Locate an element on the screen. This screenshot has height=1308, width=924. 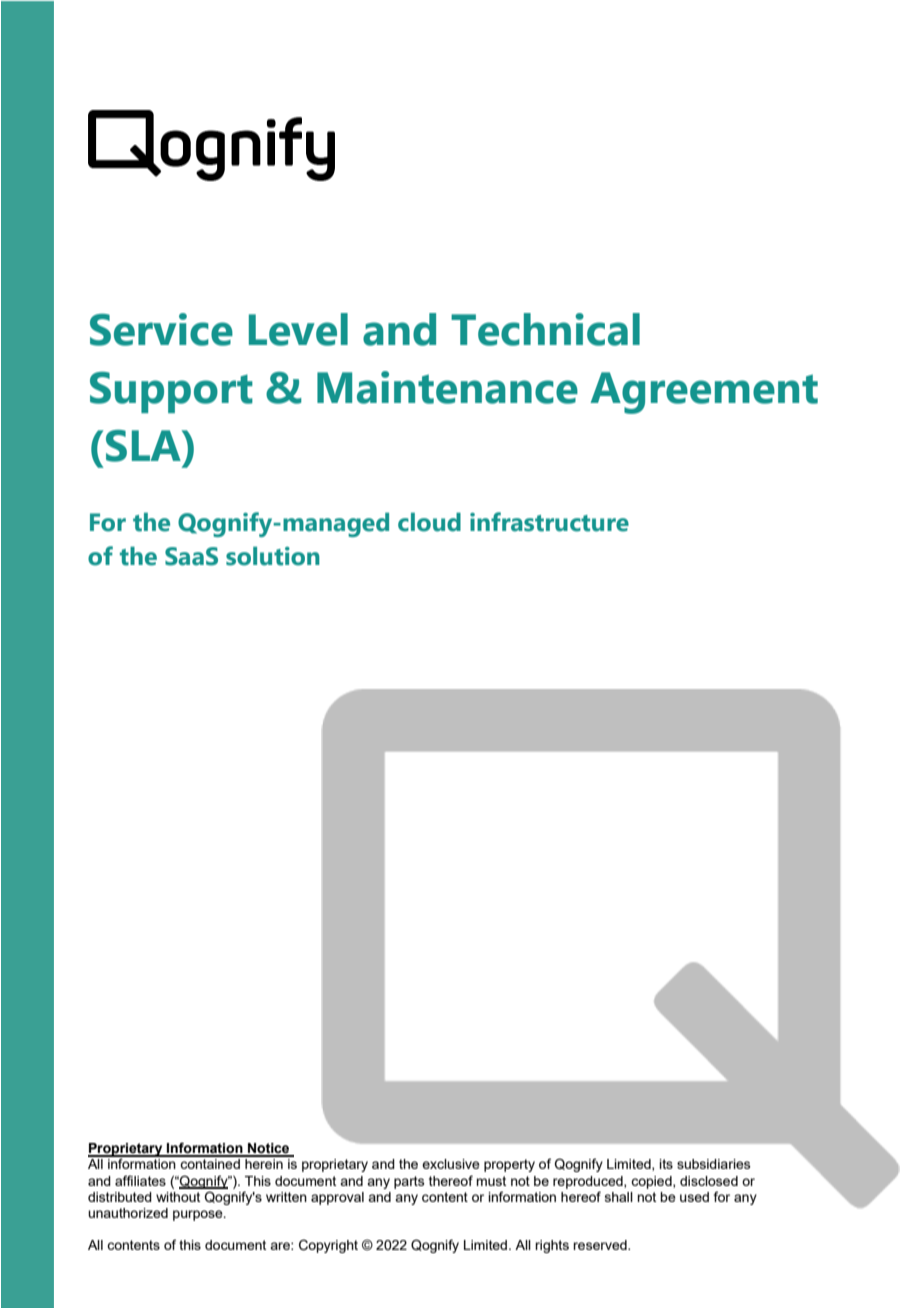
Maintenance is located at coordinates (447, 387).
